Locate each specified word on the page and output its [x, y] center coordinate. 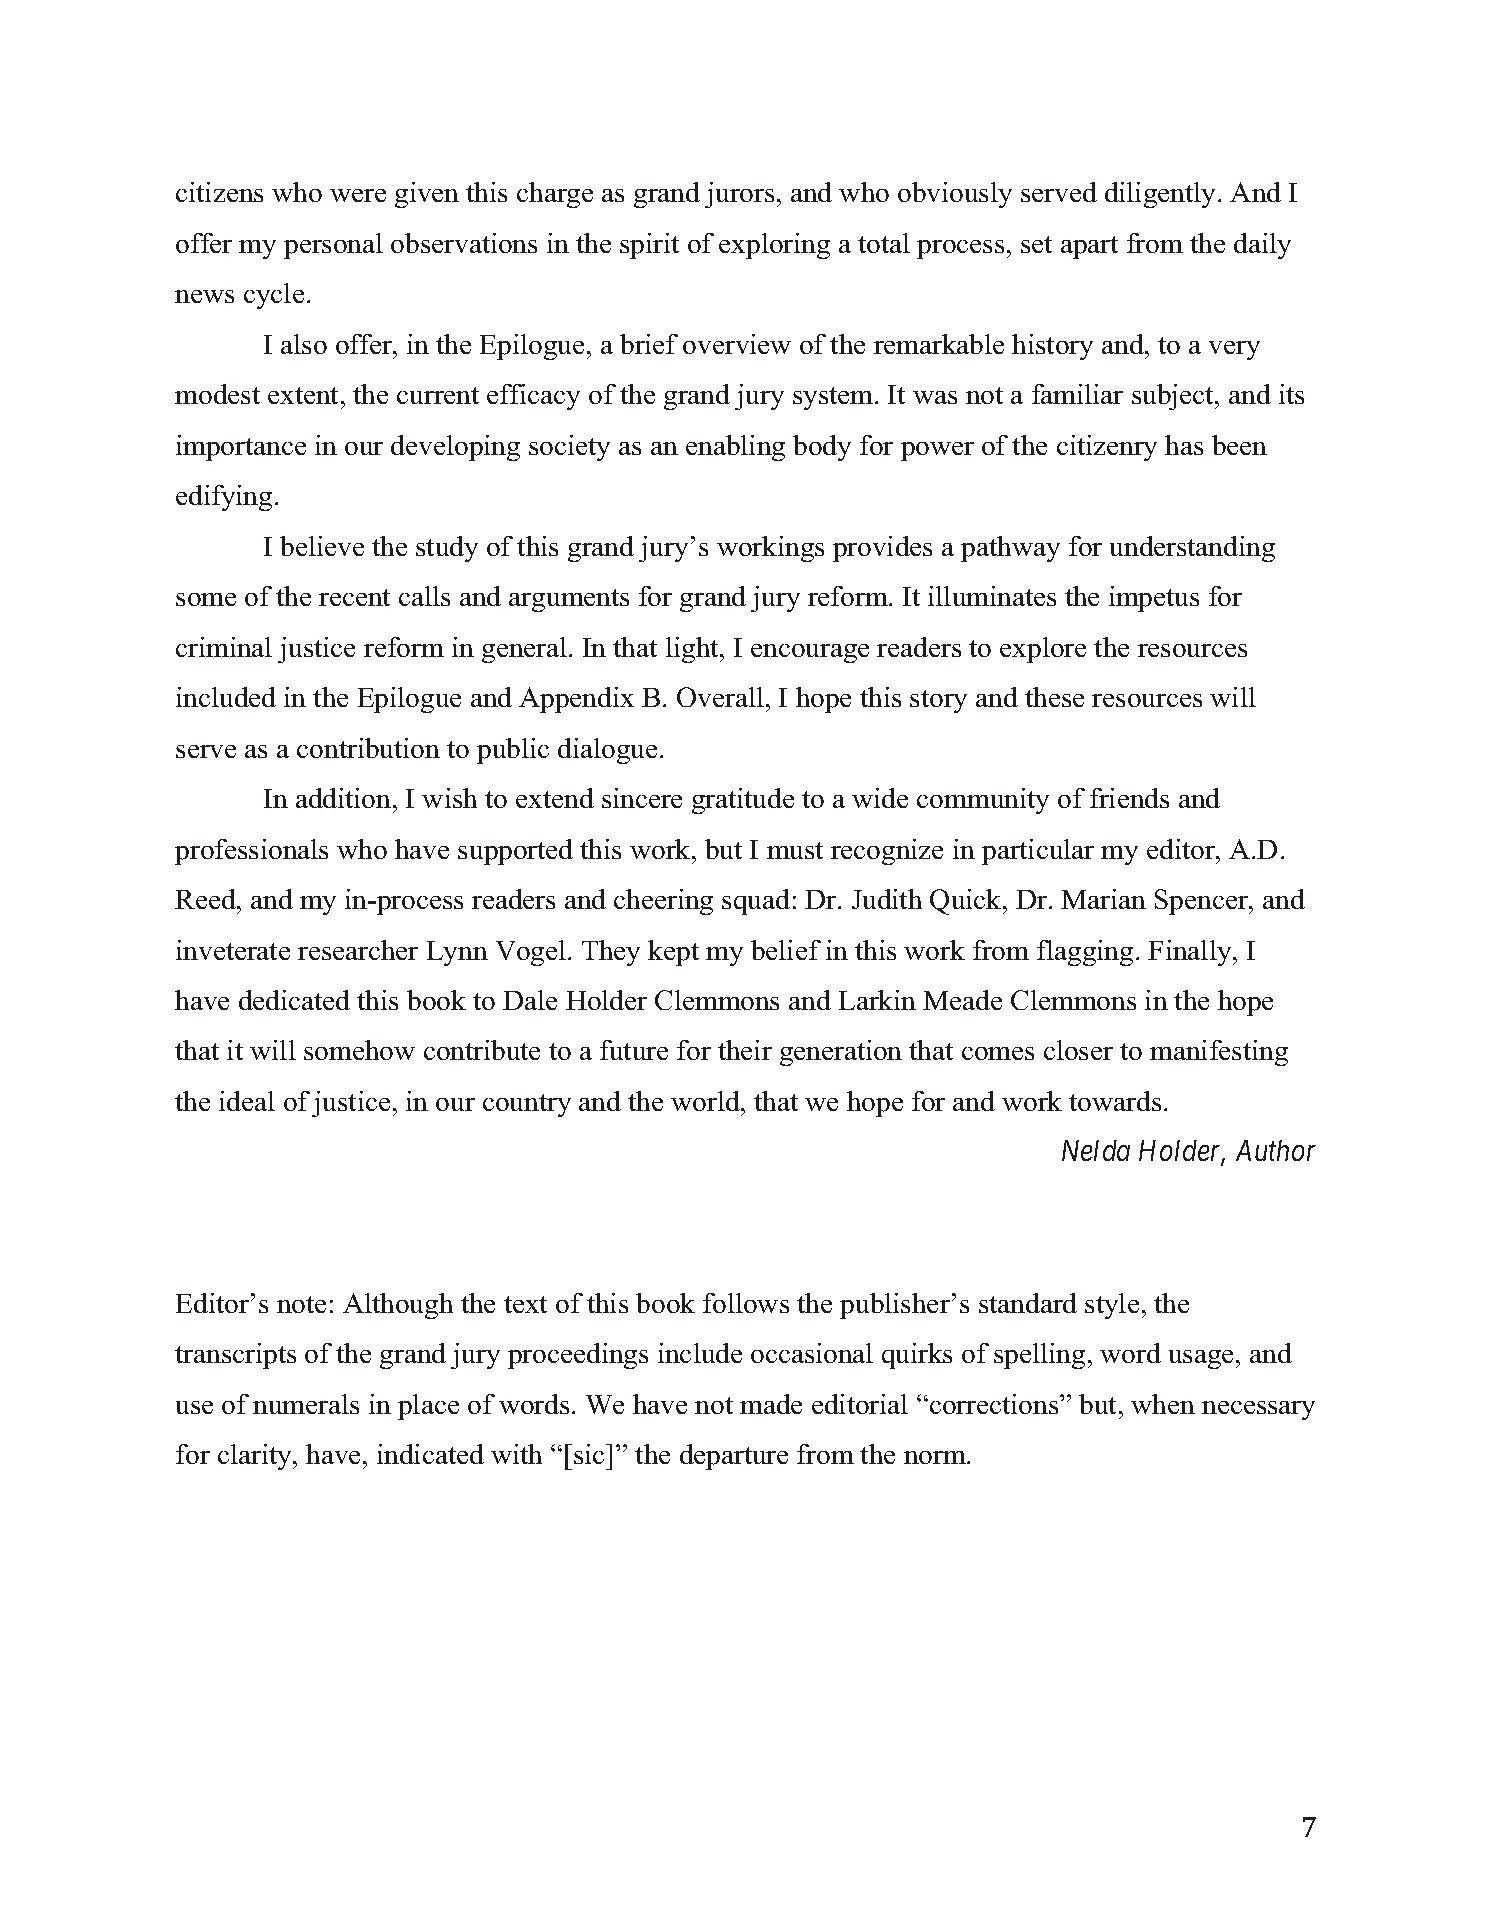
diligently [1162, 195]
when [1163, 1404]
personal [333, 246]
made [771, 1404]
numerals [306, 1404]
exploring [774, 246]
